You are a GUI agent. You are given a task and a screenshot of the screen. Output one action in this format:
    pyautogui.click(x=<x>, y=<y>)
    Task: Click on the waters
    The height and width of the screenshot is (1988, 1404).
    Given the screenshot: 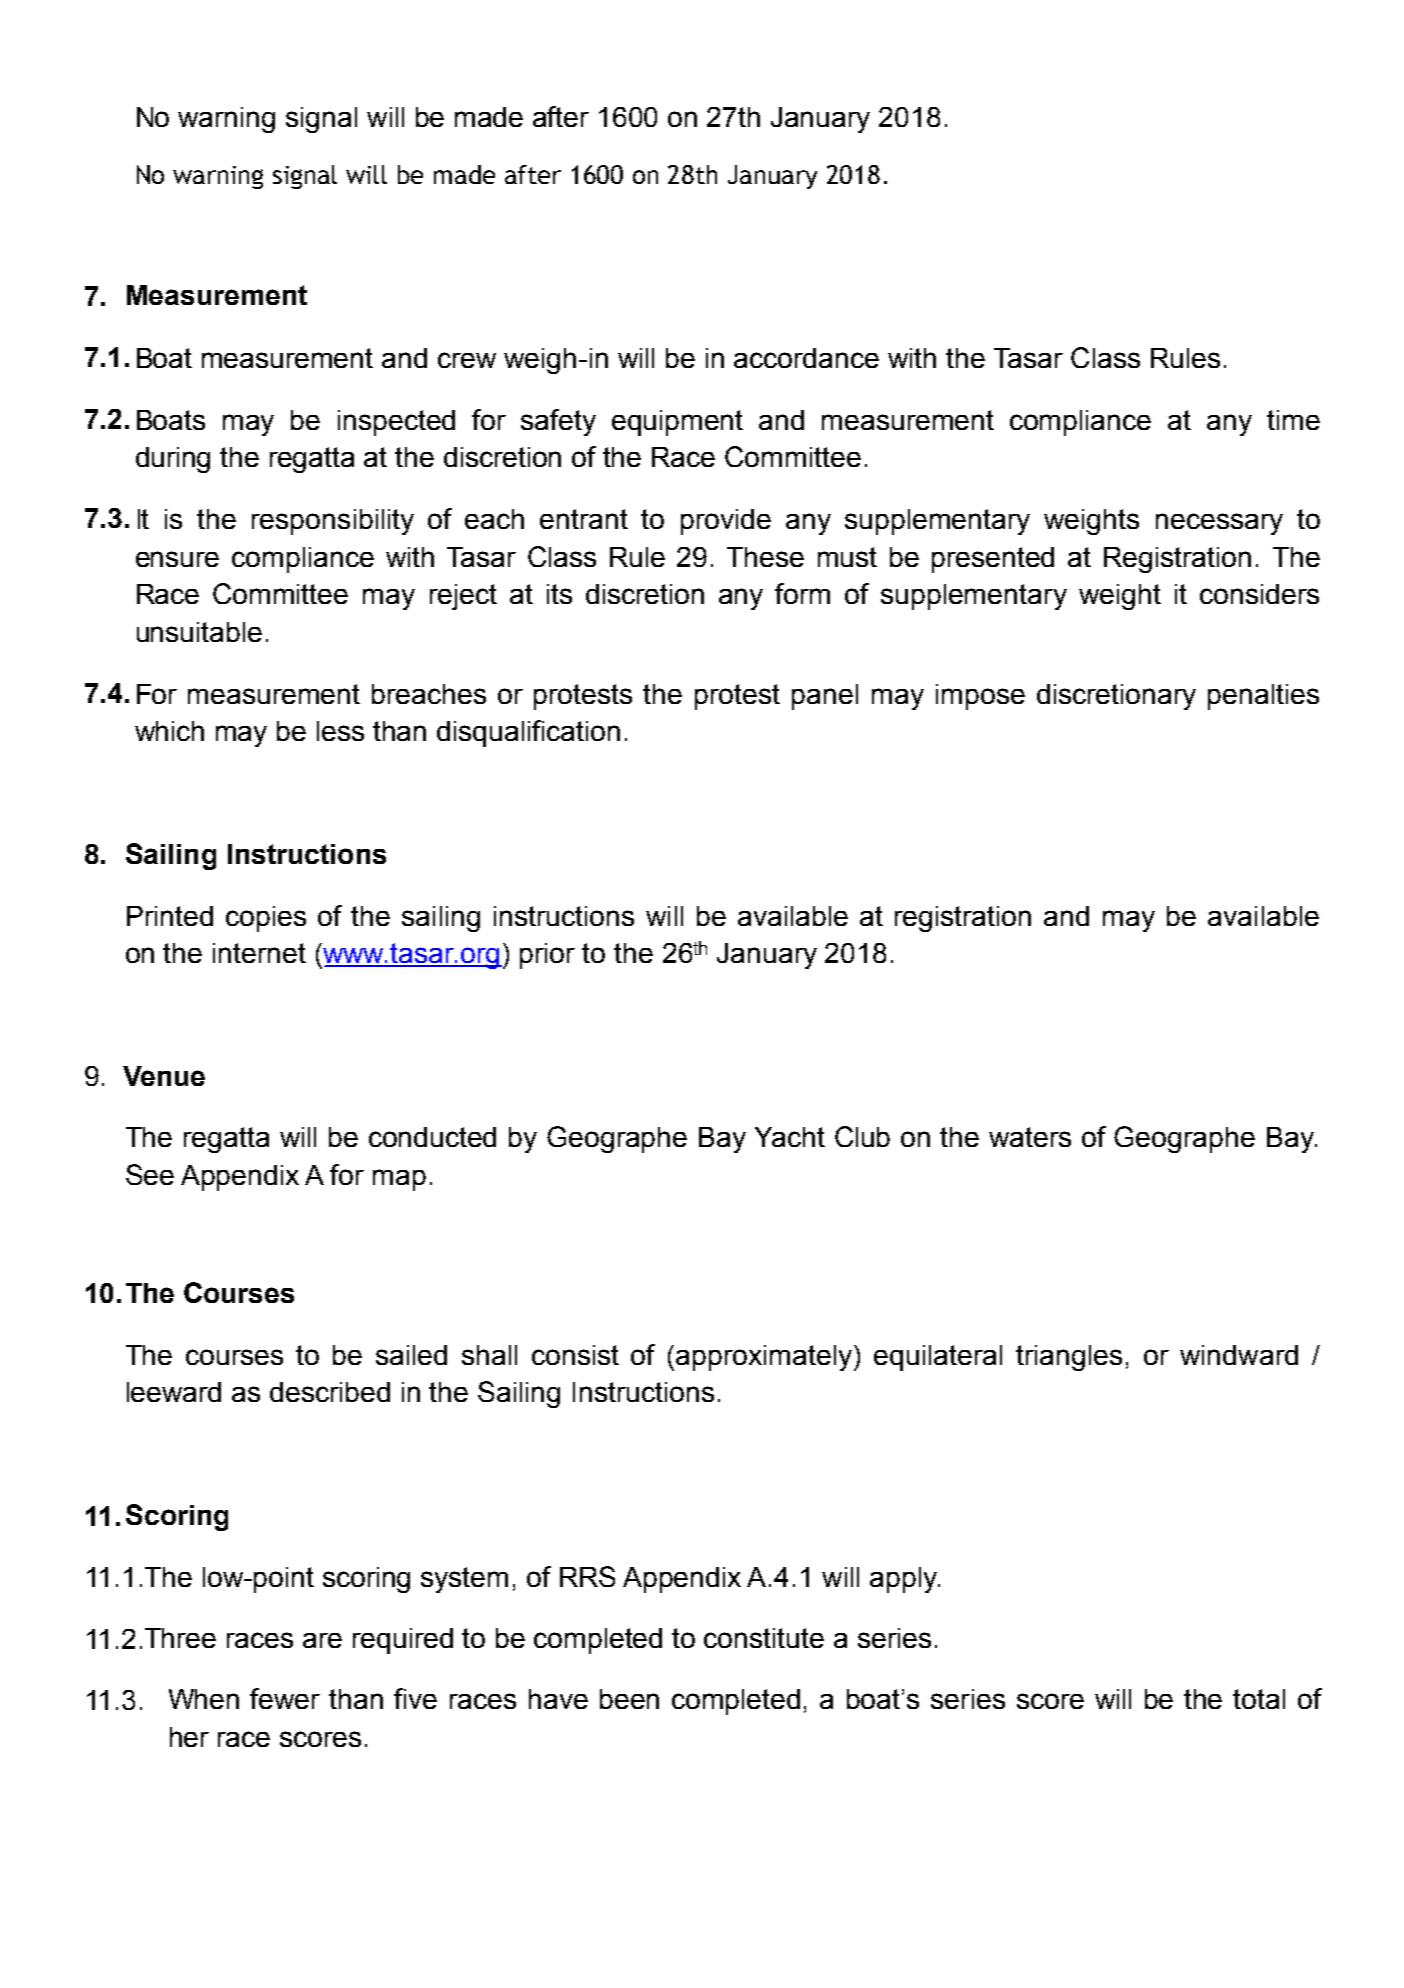 What is the action you would take?
    pyautogui.click(x=1030, y=1137)
